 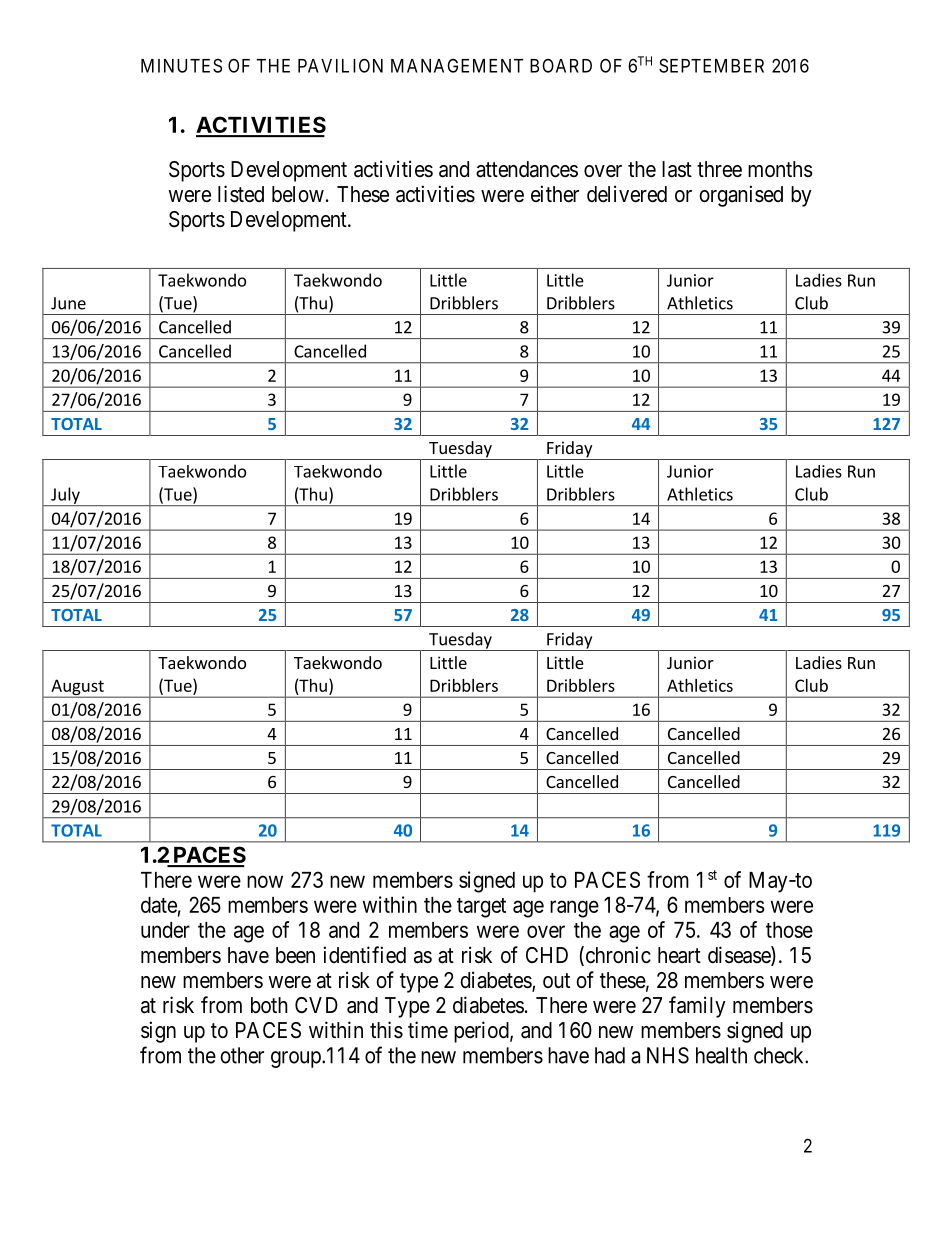 What do you see at coordinates (242, 1055) in the image?
I see `other` at bounding box center [242, 1055].
